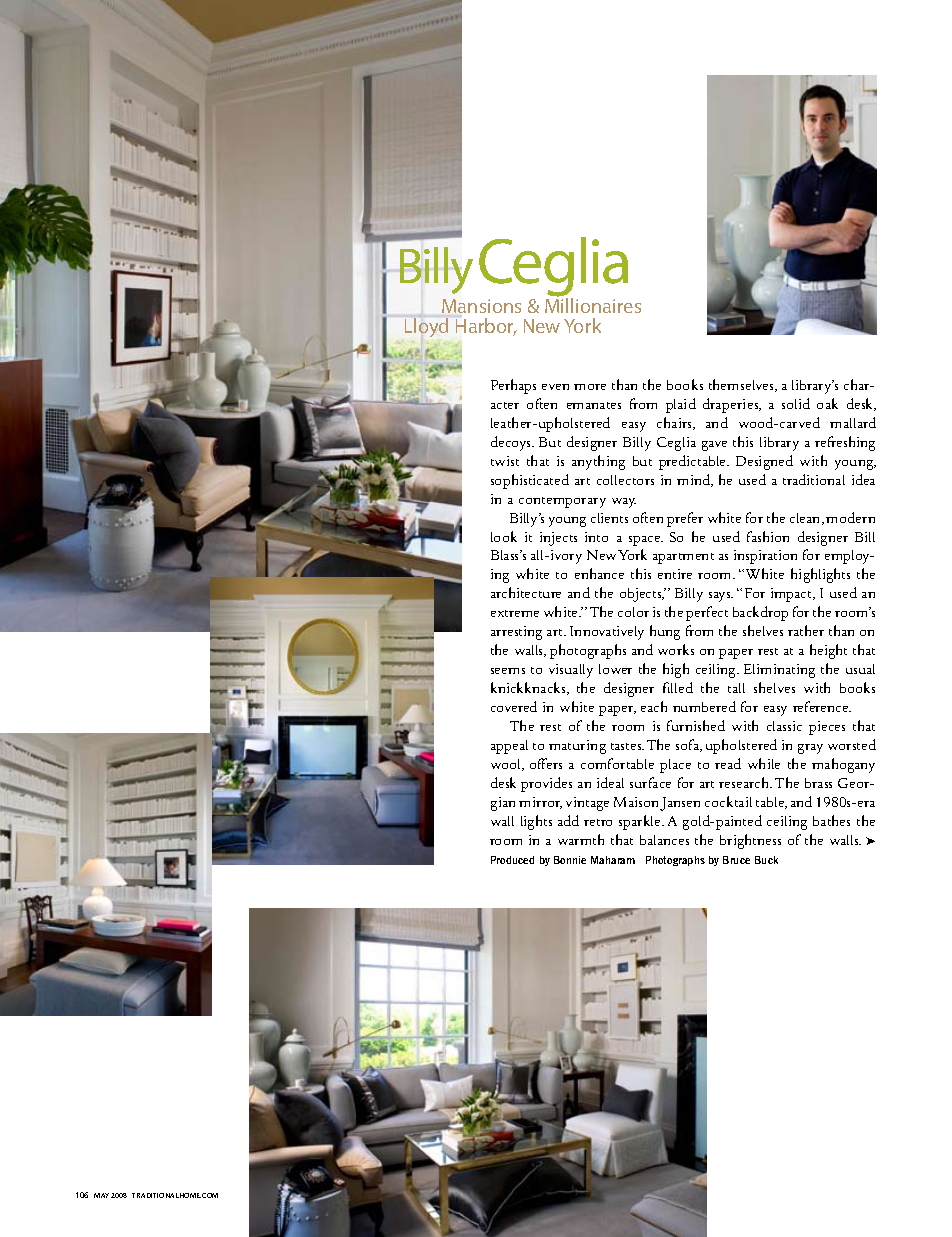 The image size is (952, 1237). I want to click on may, so click(101, 1195).
